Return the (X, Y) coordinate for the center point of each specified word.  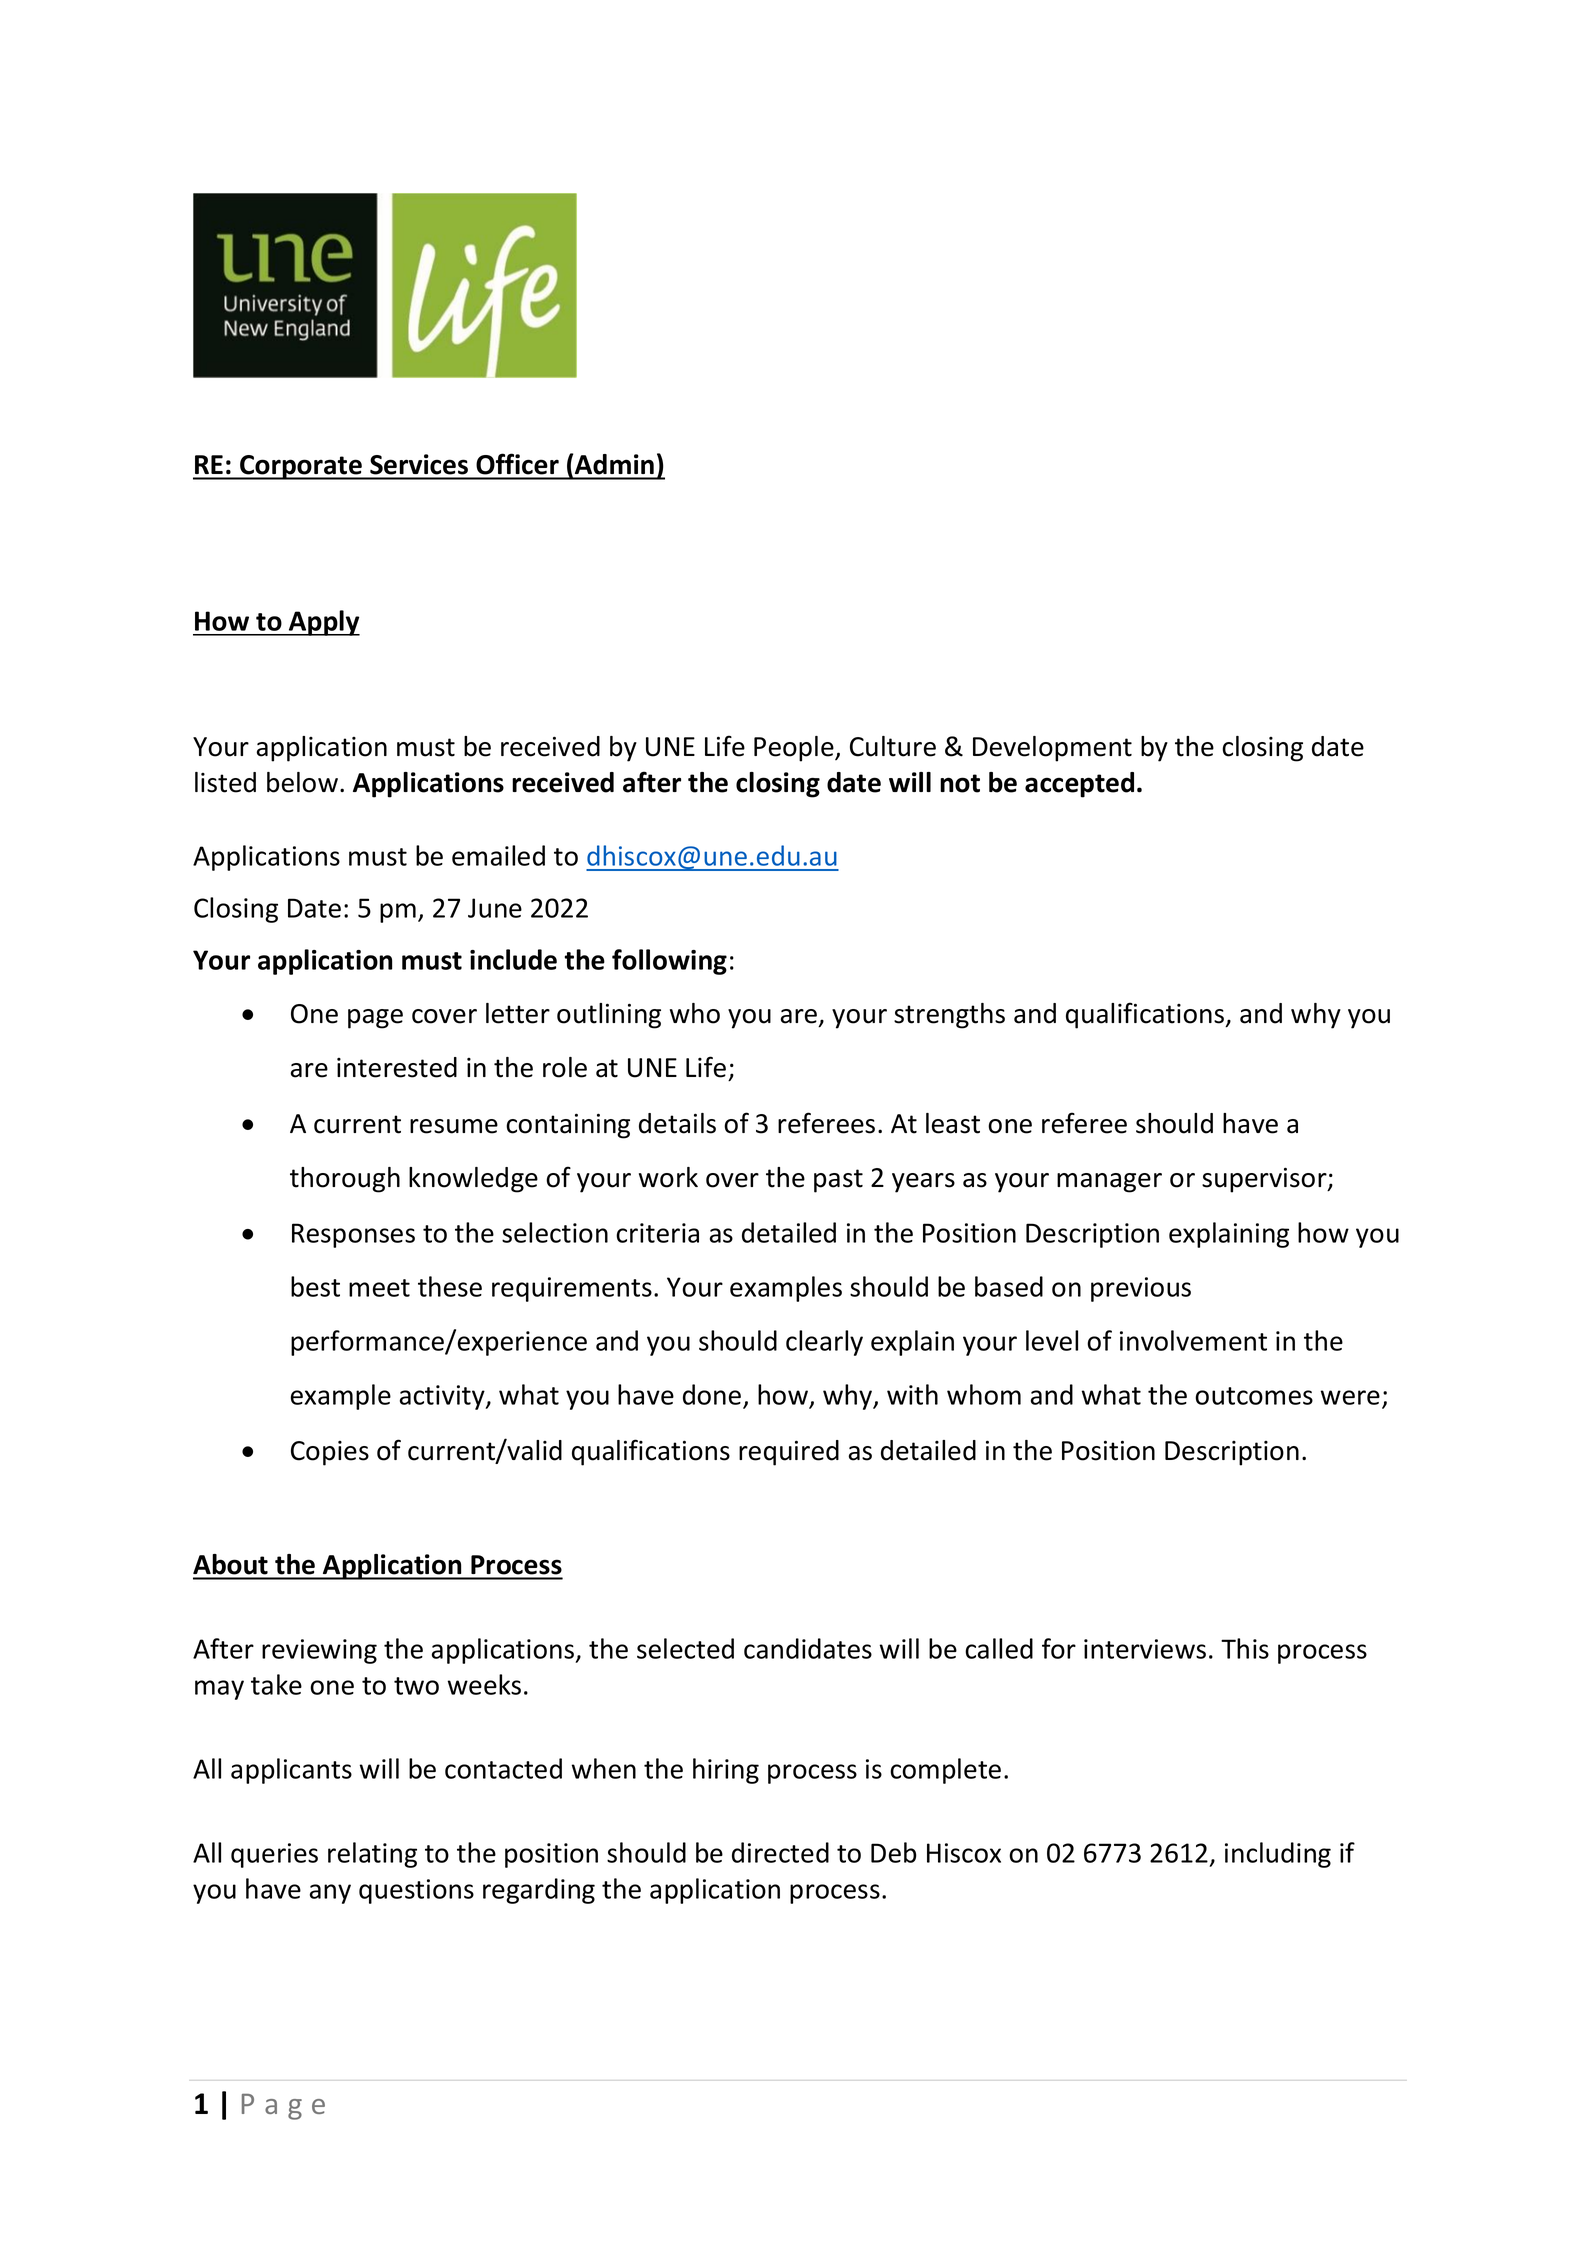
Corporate (301, 467)
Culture (893, 746)
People (795, 749)
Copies (330, 1453)
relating (372, 1855)
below (302, 782)
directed (780, 1852)
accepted (1079, 785)
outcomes (1254, 1396)
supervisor (1265, 1180)
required (789, 1453)
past (838, 1181)
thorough (345, 1180)
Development (1052, 749)
